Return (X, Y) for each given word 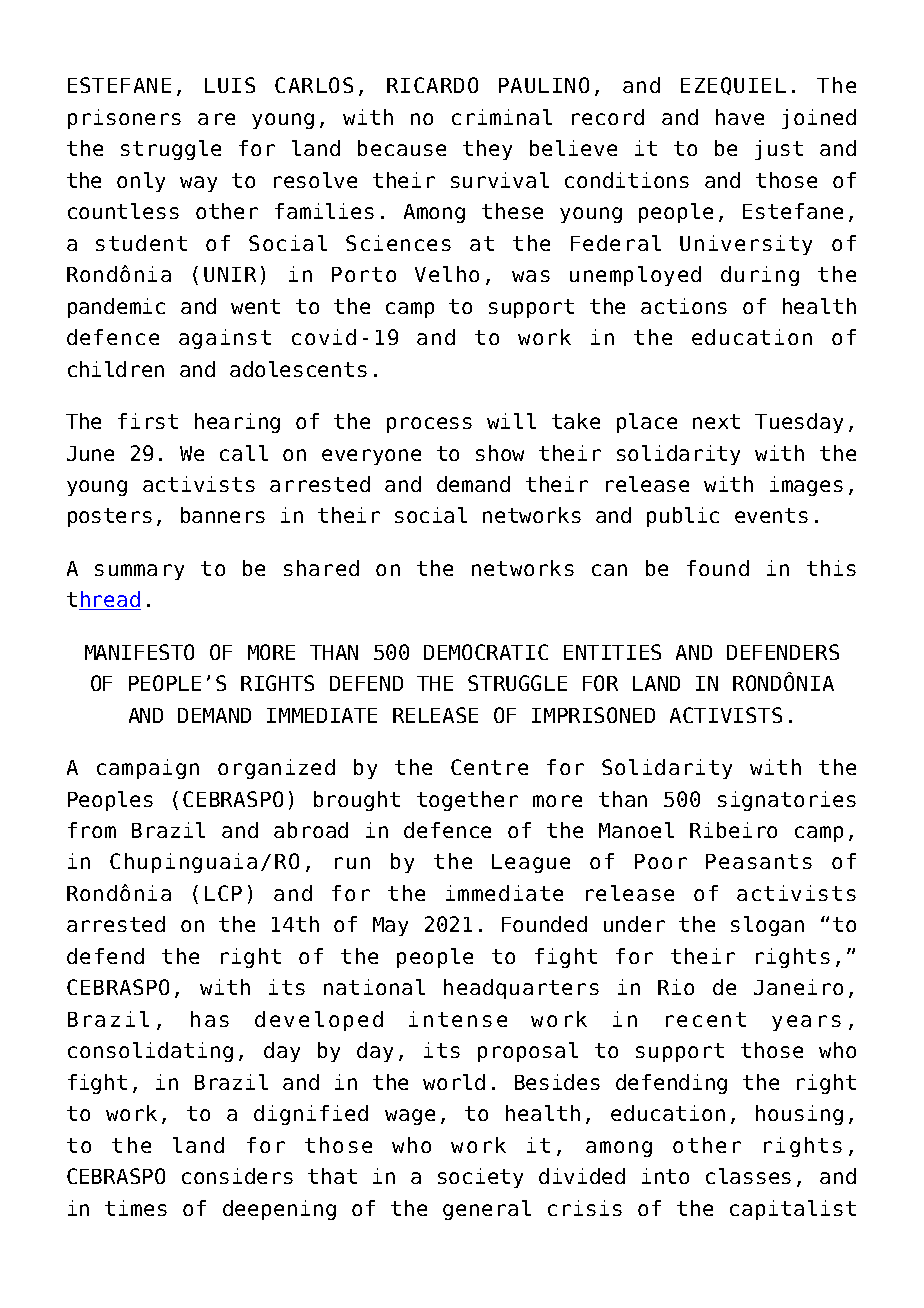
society (480, 1178)
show (500, 453)
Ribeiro (733, 830)
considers (237, 1176)
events (771, 515)
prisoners (124, 119)
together (467, 801)
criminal (502, 117)
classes (748, 1176)
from (92, 830)
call (244, 453)
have (740, 117)
